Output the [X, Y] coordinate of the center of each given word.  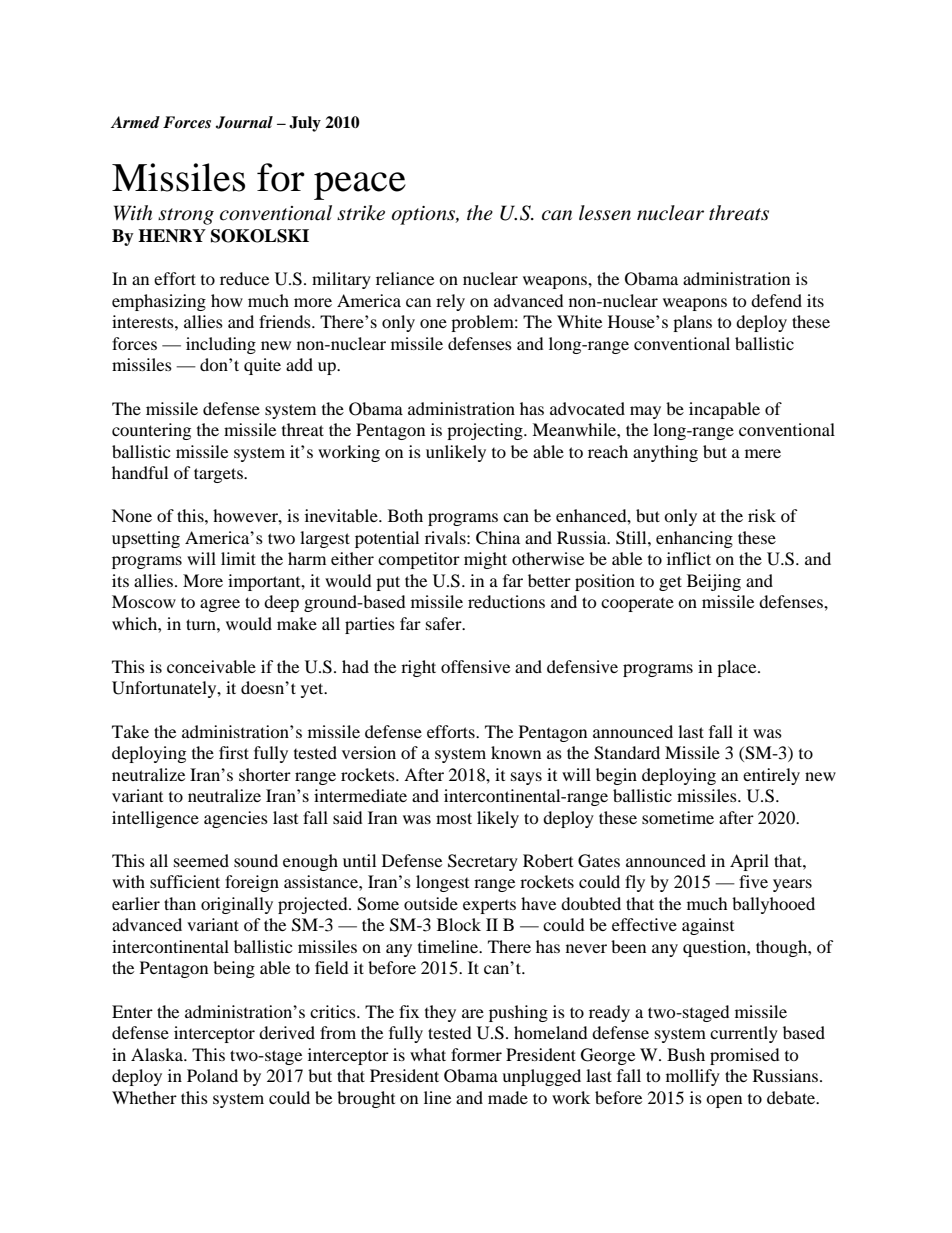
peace [360, 186]
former [476, 1054]
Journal [244, 122]
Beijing [714, 582]
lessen [605, 213]
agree [220, 605]
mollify [693, 1077]
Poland [212, 1075]
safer [445, 623]
